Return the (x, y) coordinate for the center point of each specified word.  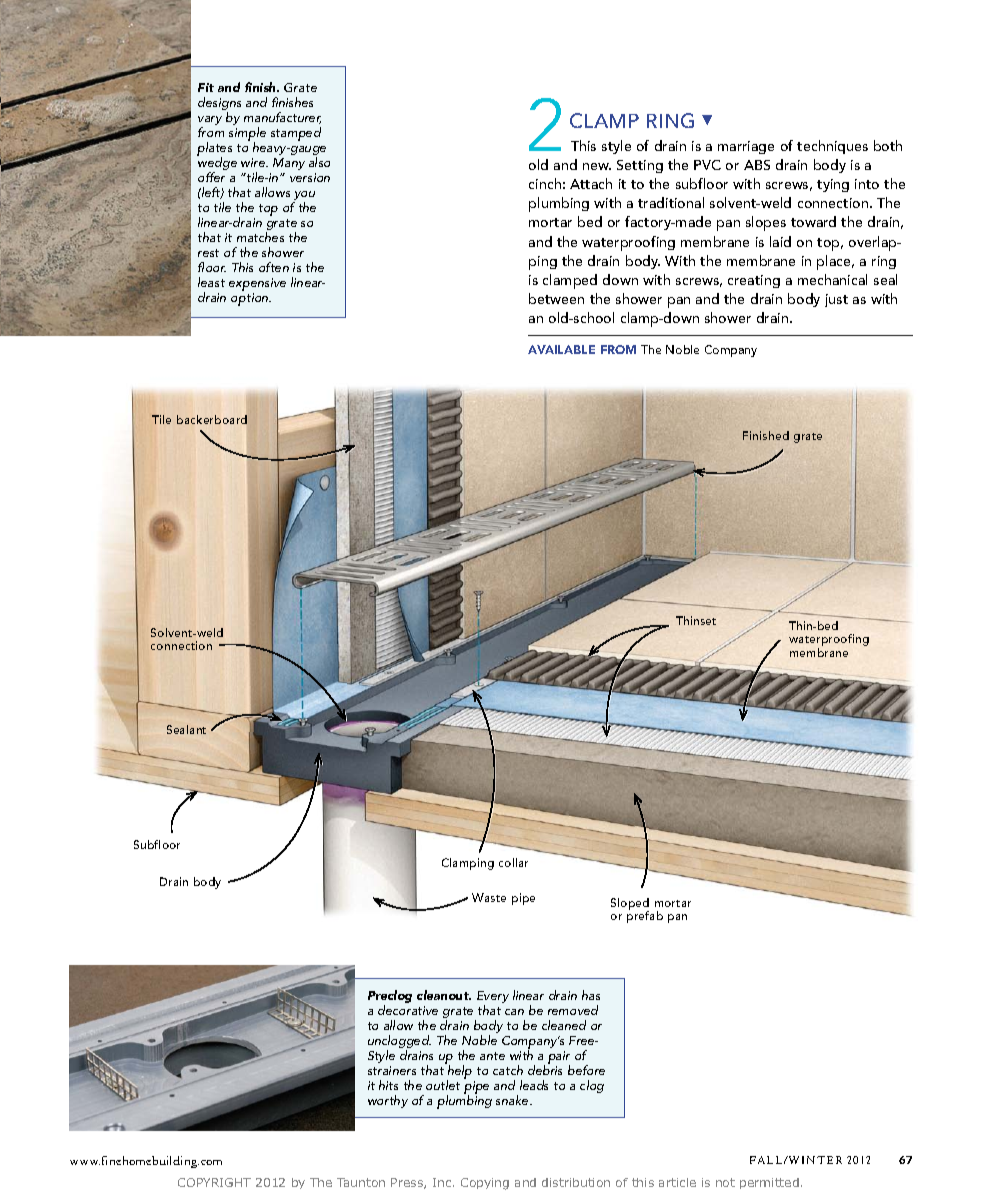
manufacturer (282, 118)
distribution (576, 1182)
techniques (832, 147)
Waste (489, 897)
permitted (769, 1183)
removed (573, 1010)
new (597, 166)
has (591, 995)
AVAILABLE (561, 349)
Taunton (361, 1182)
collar (513, 862)
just (836, 300)
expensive (257, 286)
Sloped (630, 905)
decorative (408, 1010)
